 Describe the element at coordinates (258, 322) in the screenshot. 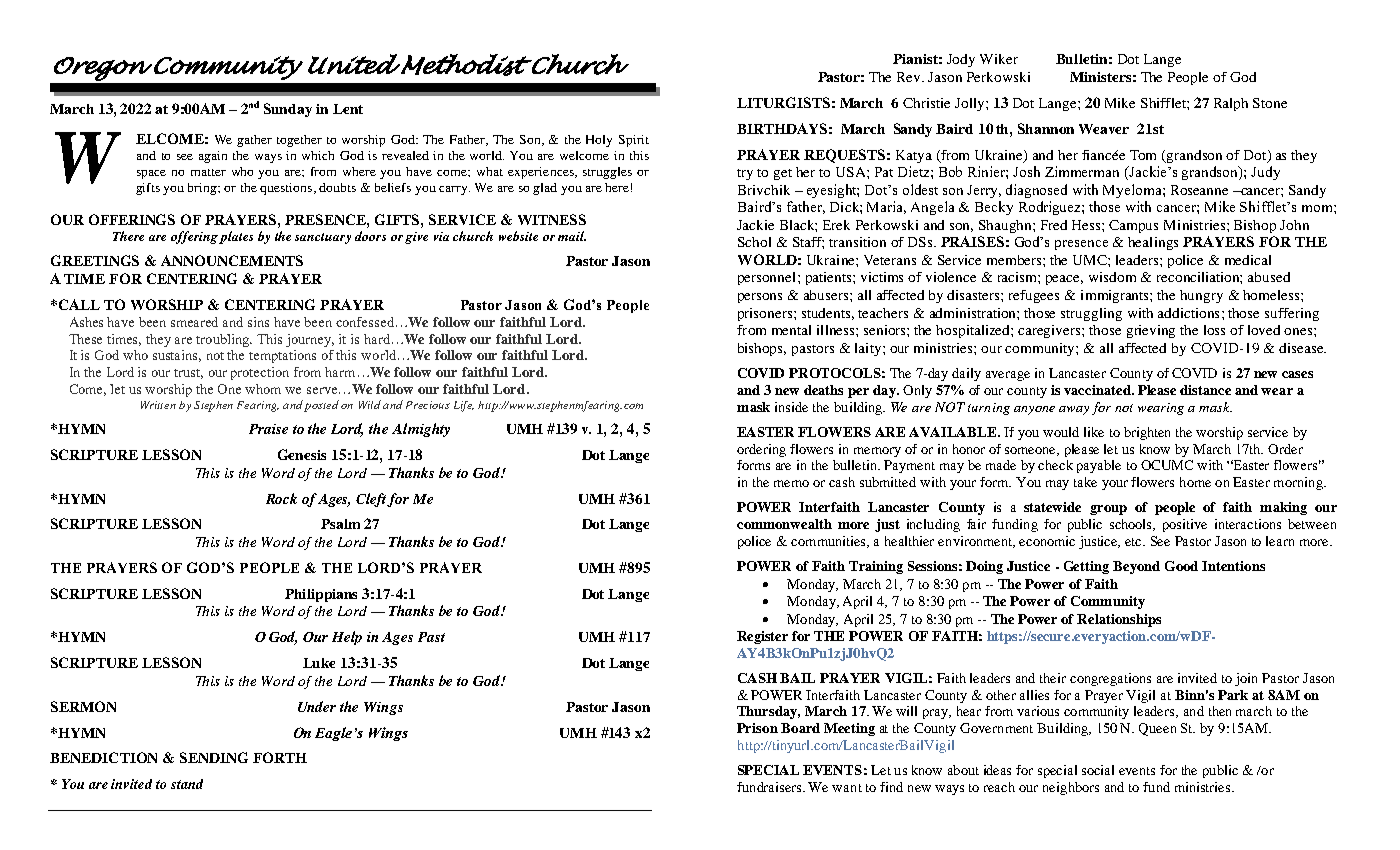

I see `sins` at that location.
